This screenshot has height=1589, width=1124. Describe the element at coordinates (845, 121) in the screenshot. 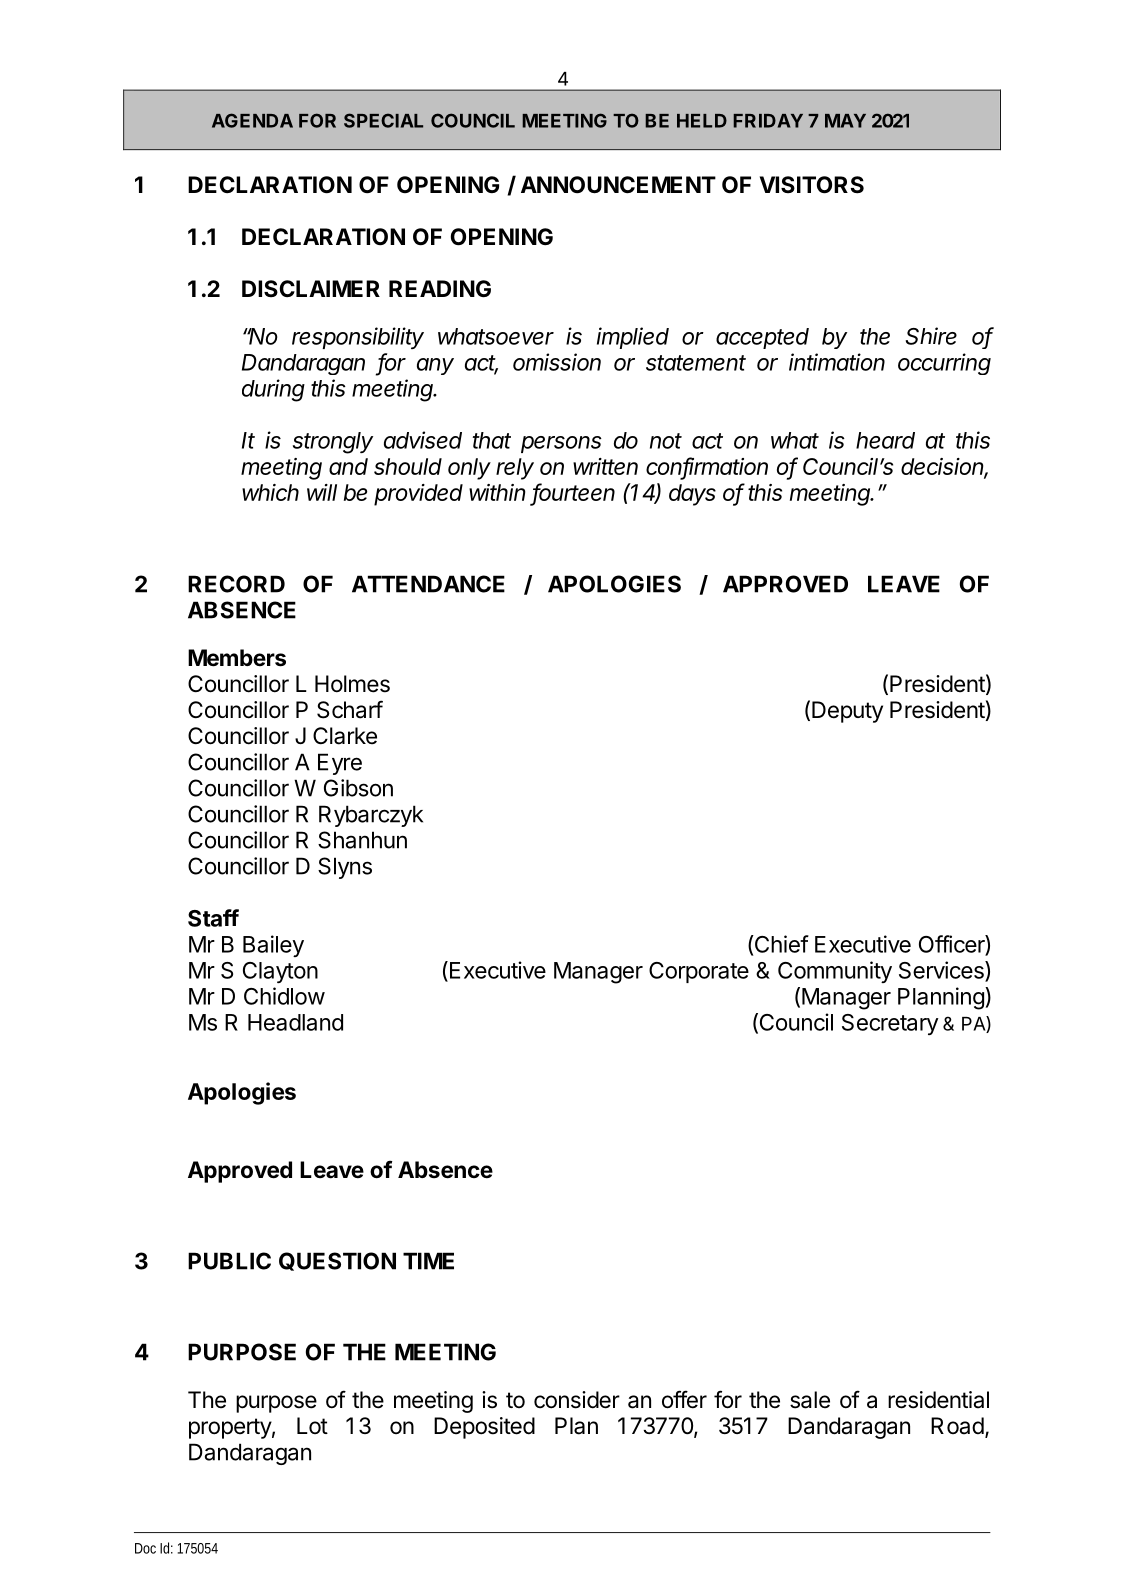

I see `MAY` at that location.
